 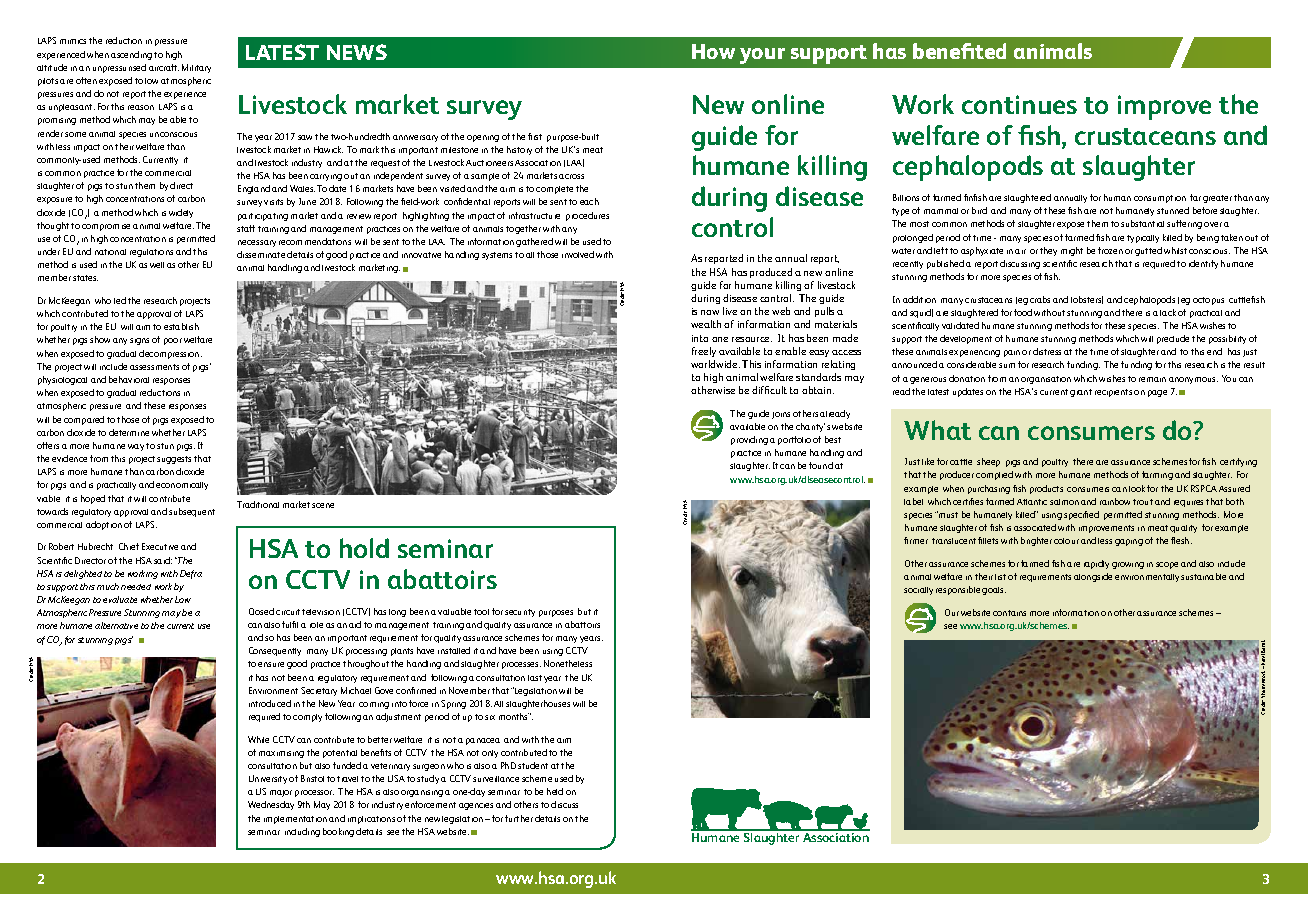 What do you see at coordinates (519, 818) in the page?
I see `further` at bounding box center [519, 818].
